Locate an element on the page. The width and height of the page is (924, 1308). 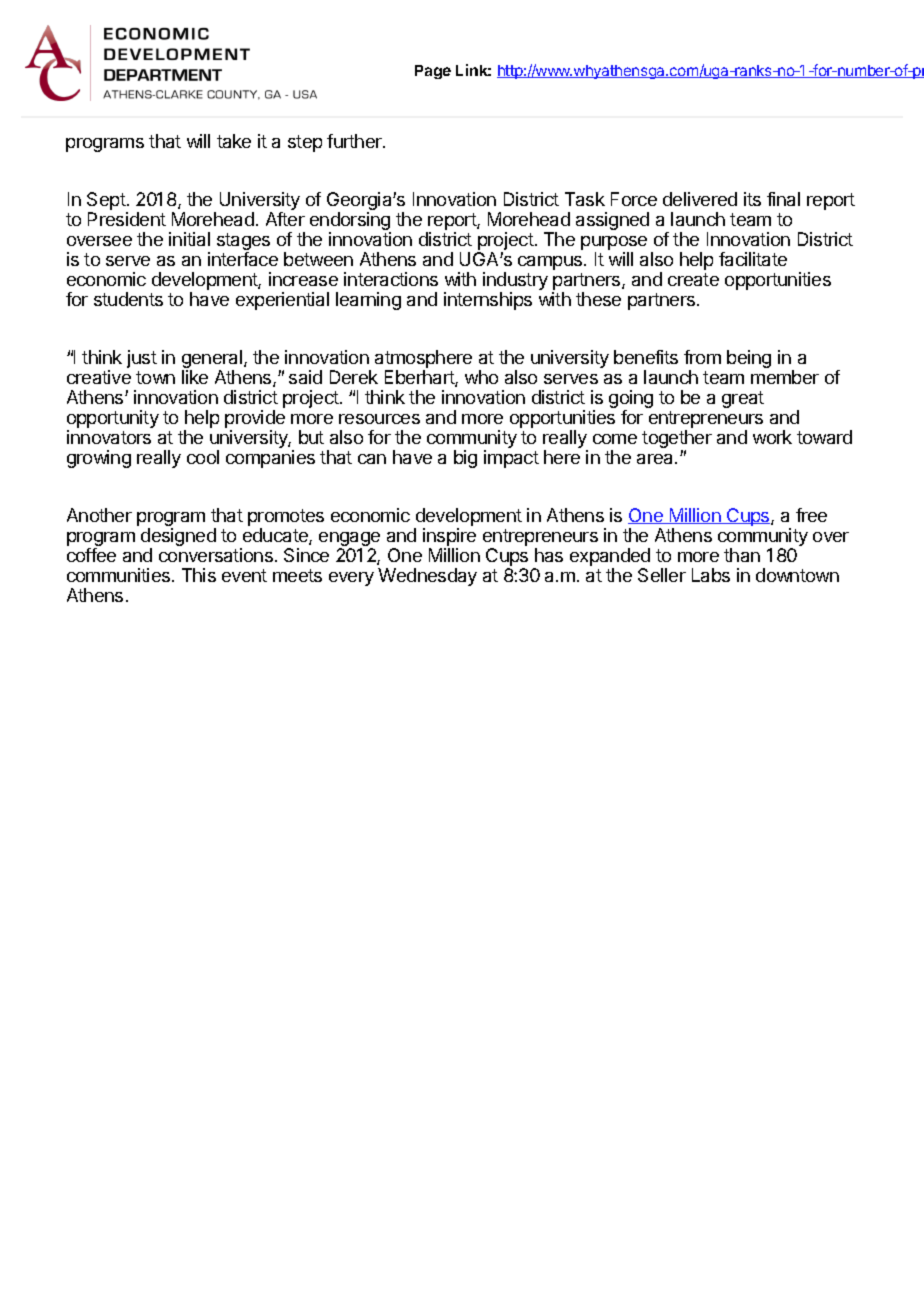
Page is located at coordinates (433, 72).
